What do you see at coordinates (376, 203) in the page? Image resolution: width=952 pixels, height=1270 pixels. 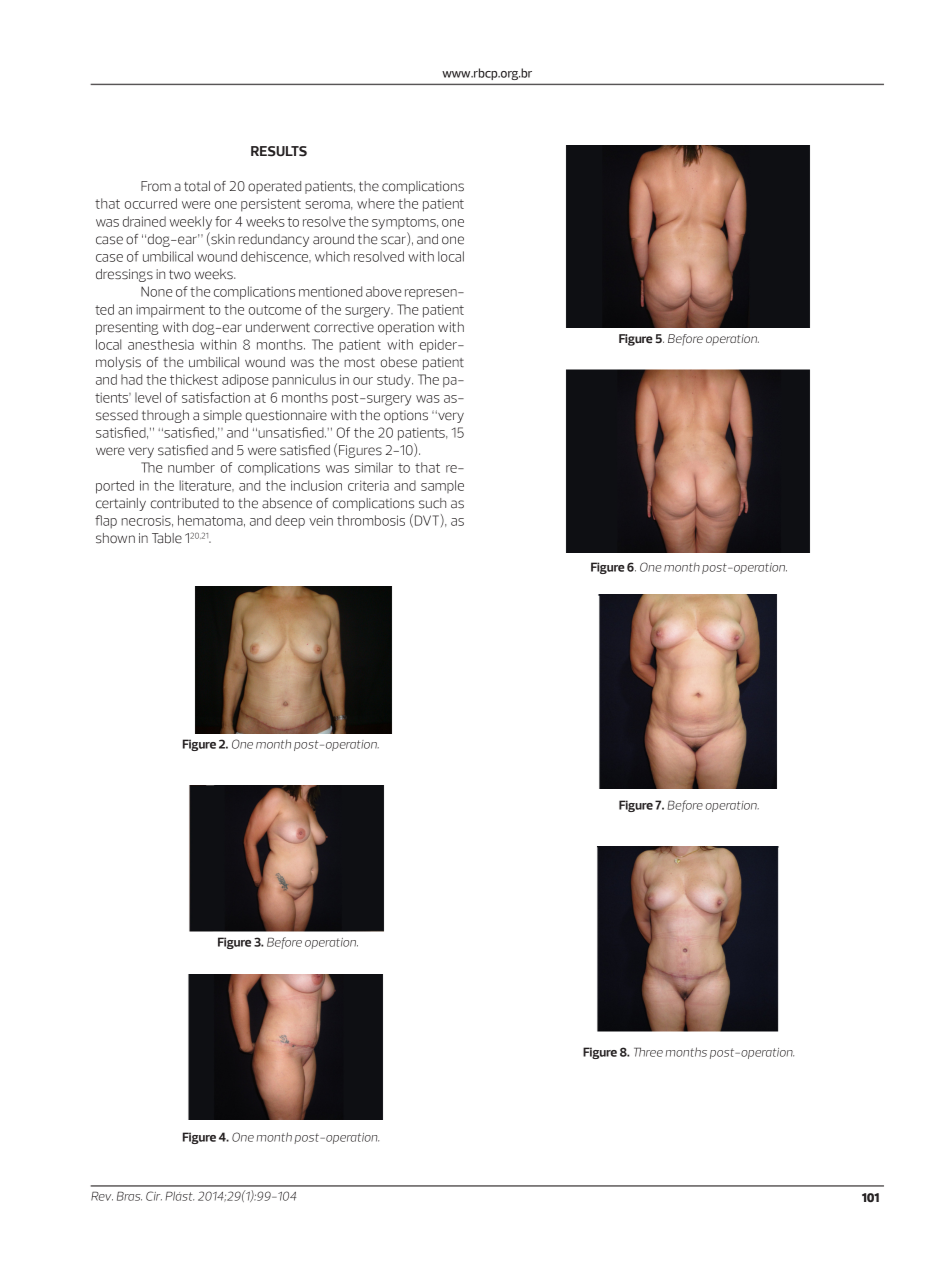 I see `where` at bounding box center [376, 203].
